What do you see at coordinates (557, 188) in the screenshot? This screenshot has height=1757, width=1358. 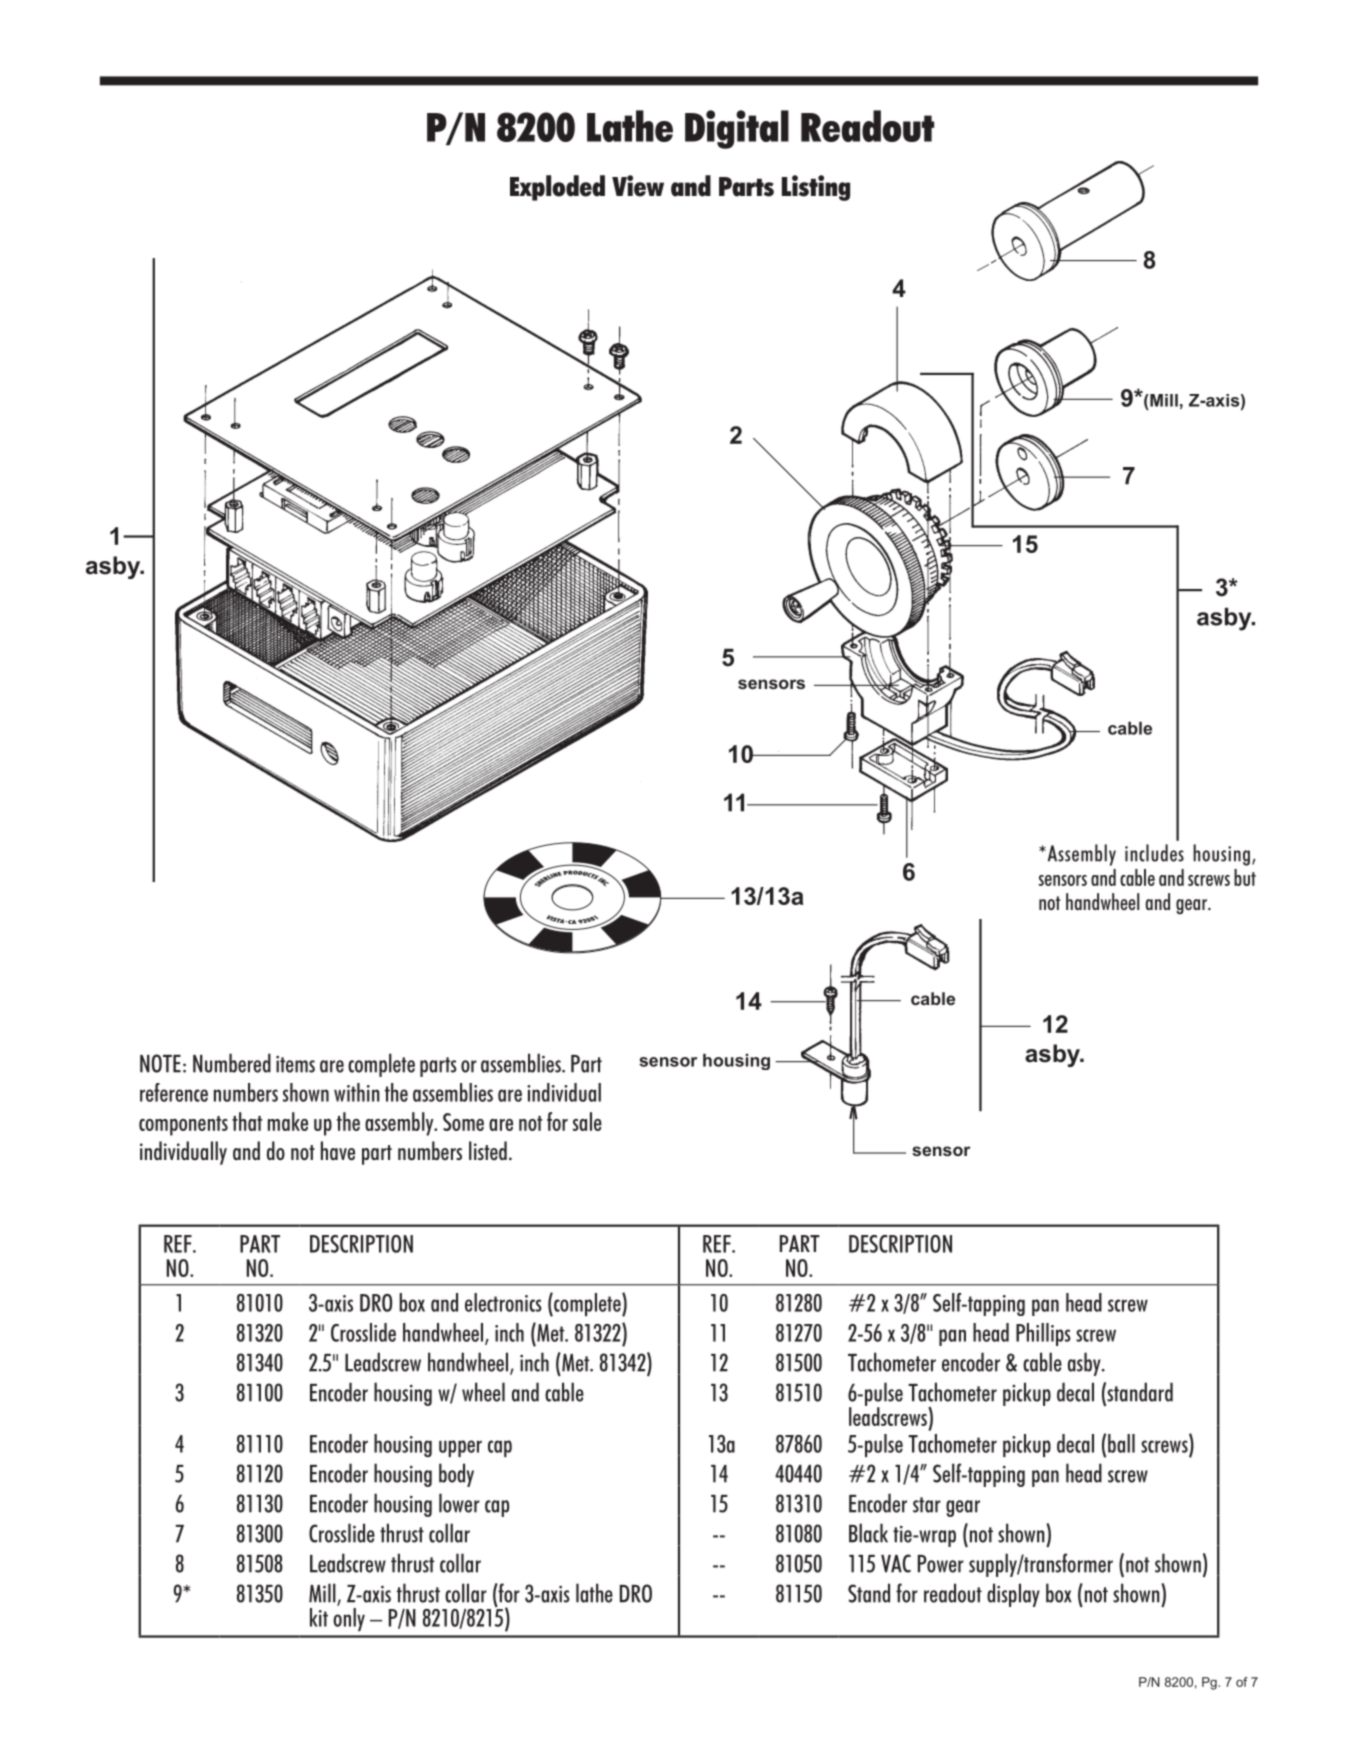 I see `Exploded` at bounding box center [557, 188].
